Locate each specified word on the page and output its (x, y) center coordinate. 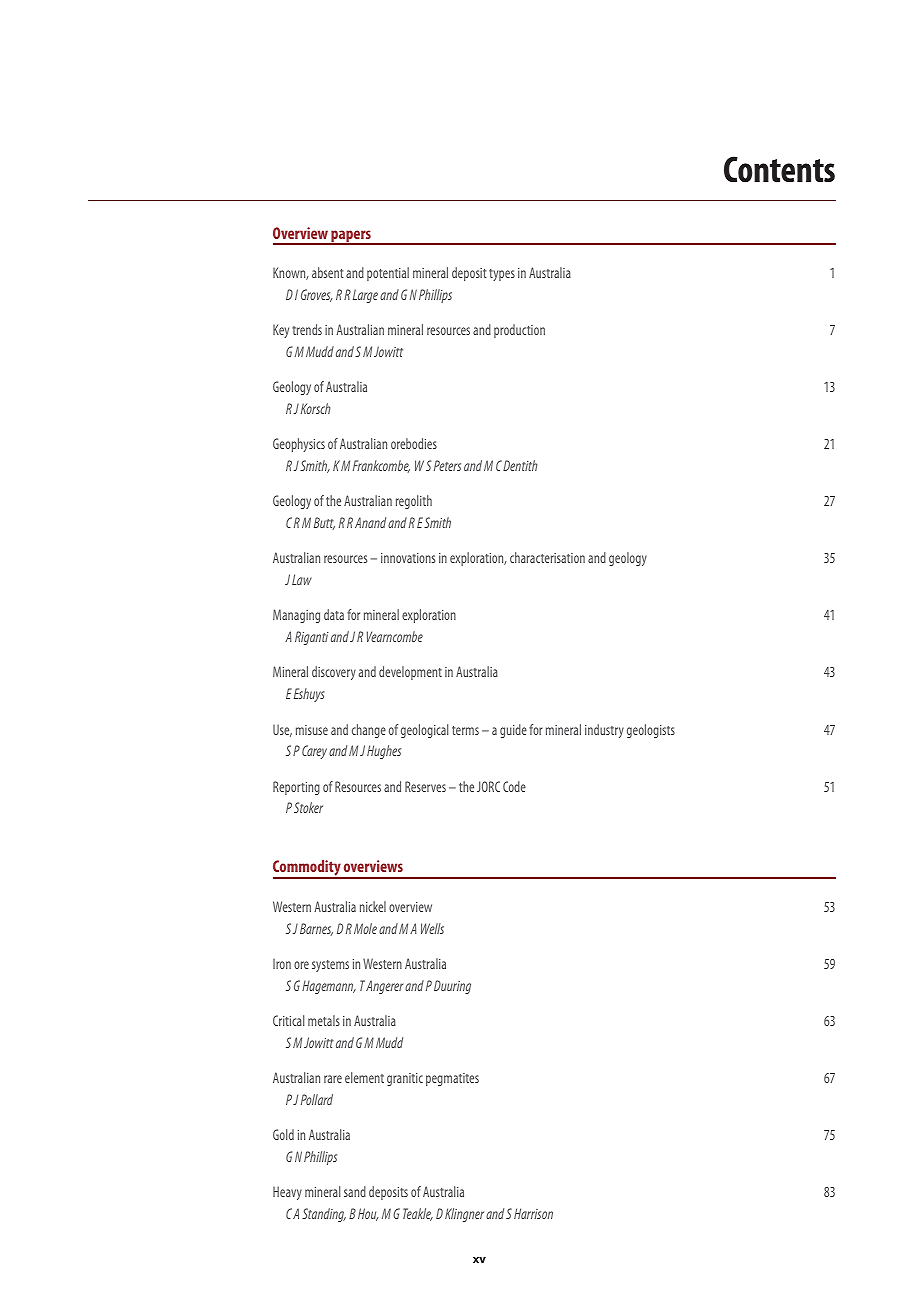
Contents (779, 169)
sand (355, 1191)
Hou (368, 1214)
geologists (651, 731)
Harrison (533, 1213)
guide (513, 731)
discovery (334, 673)
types (502, 275)
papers (351, 237)
